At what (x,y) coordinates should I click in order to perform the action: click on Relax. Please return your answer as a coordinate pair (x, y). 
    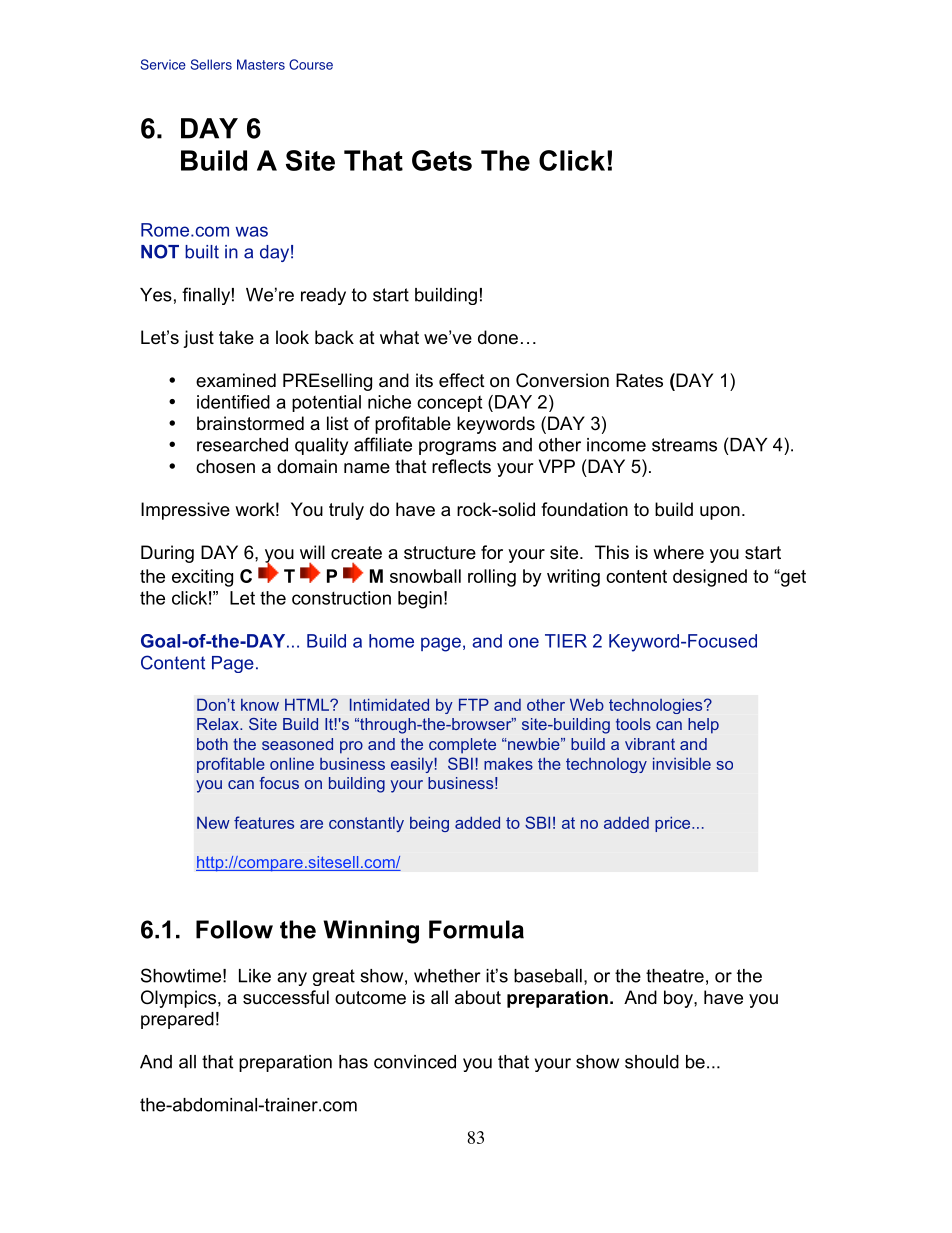
    Looking at the image, I should click on (219, 724).
